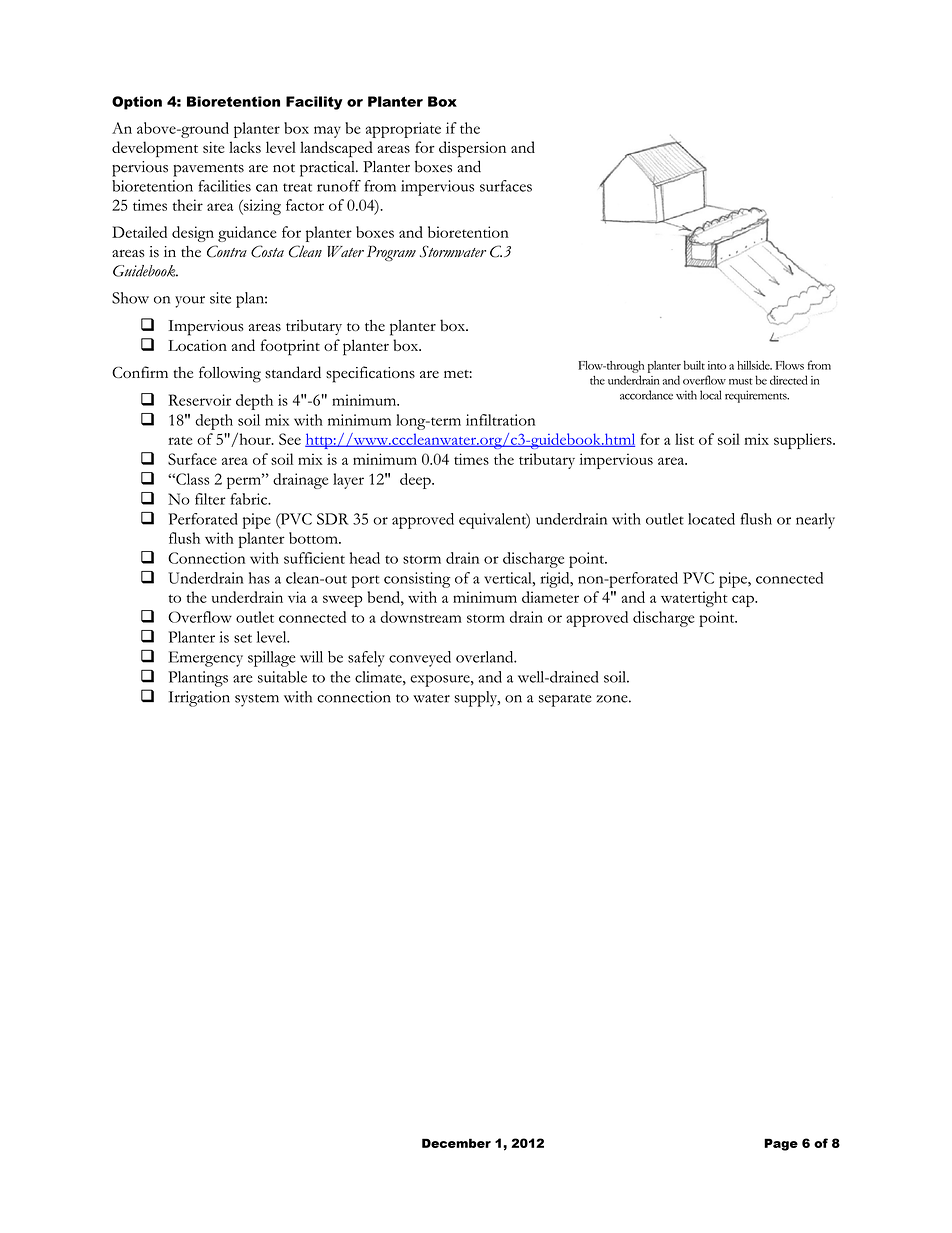  Describe the element at coordinates (245, 147) in the screenshot. I see `lacks` at that location.
